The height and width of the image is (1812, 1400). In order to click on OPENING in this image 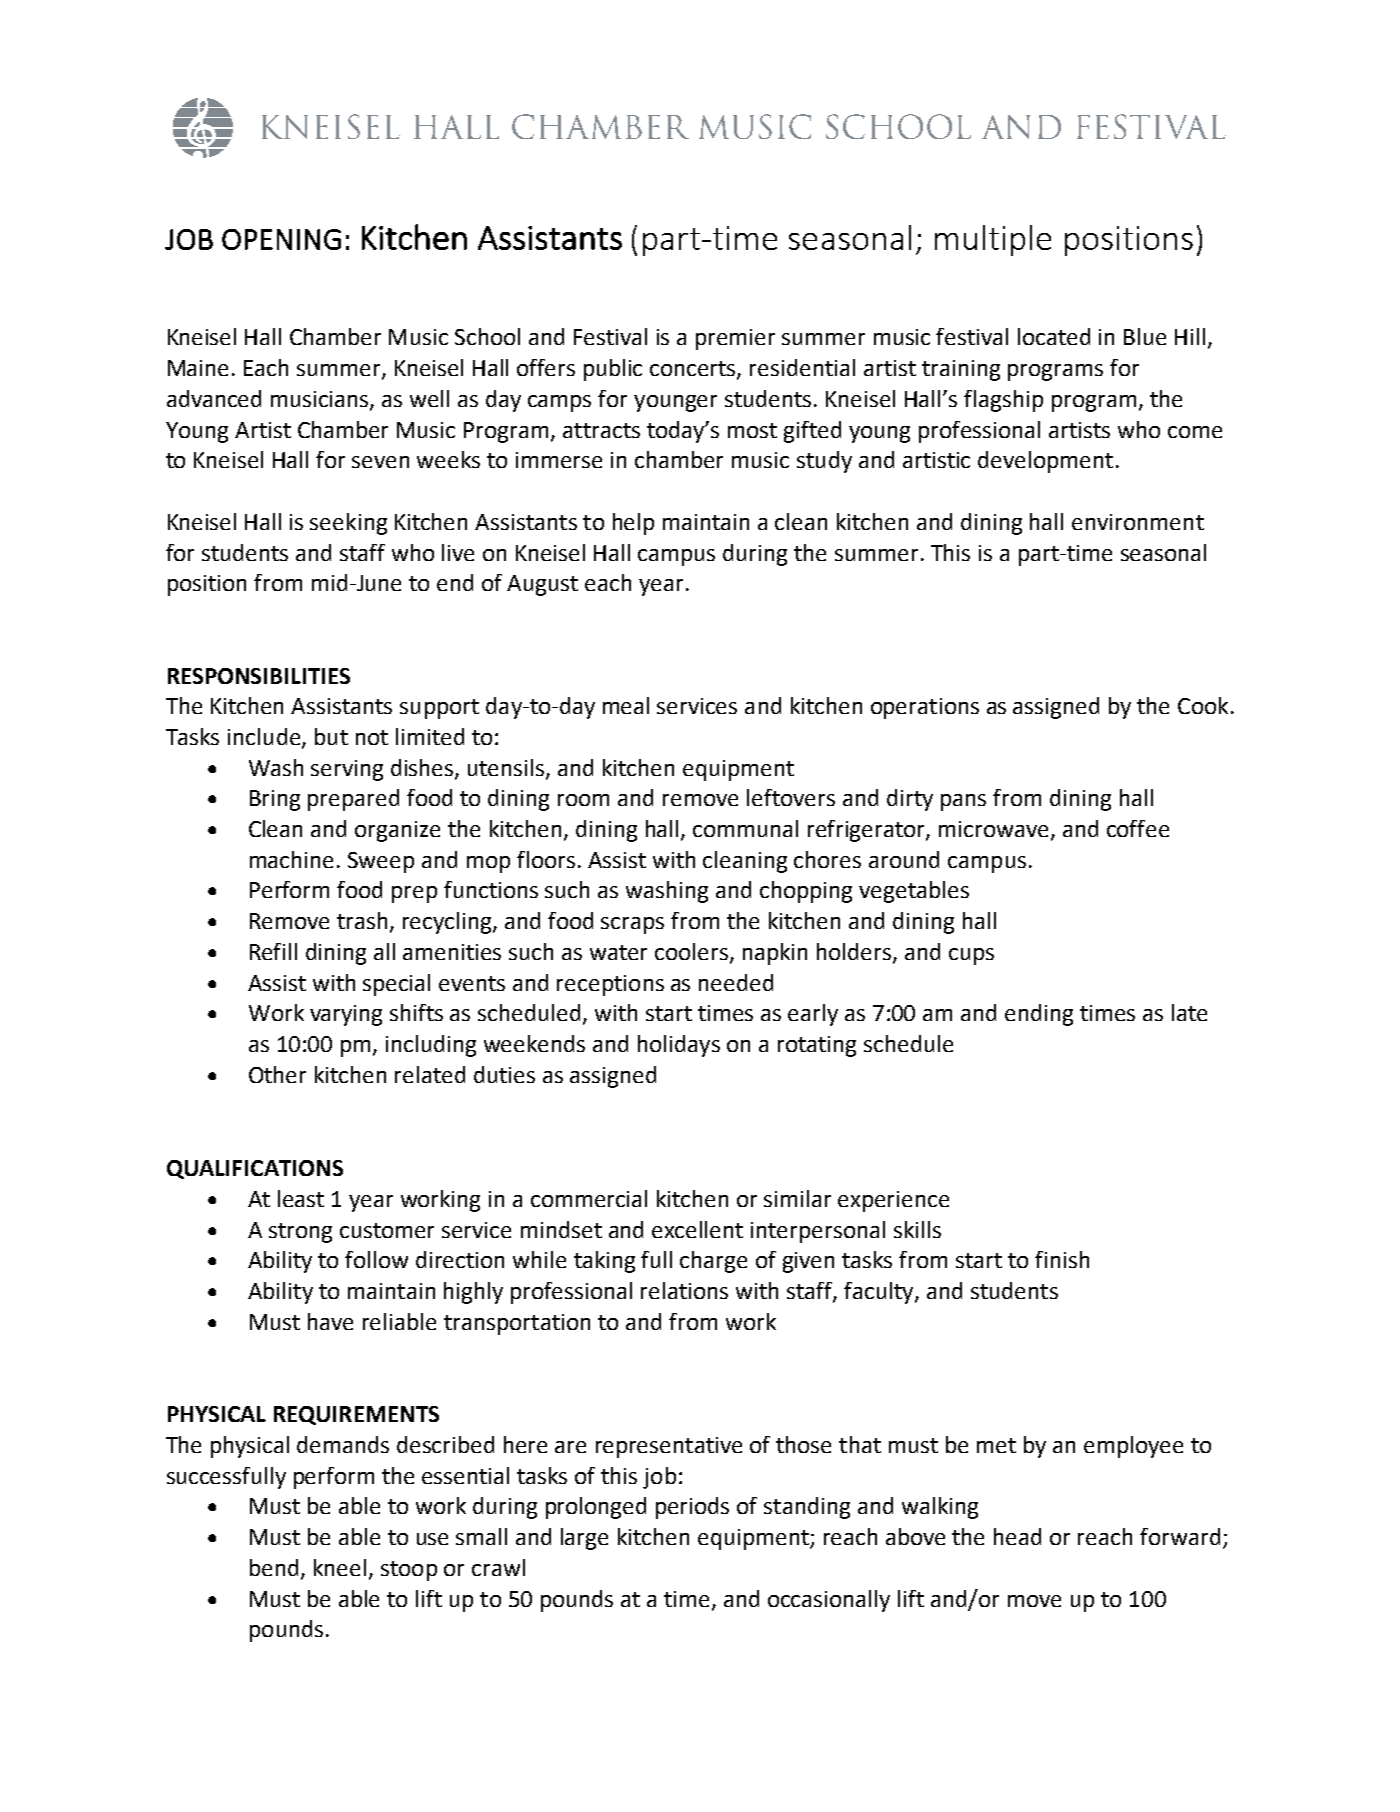, I will do `click(281, 239)`.
